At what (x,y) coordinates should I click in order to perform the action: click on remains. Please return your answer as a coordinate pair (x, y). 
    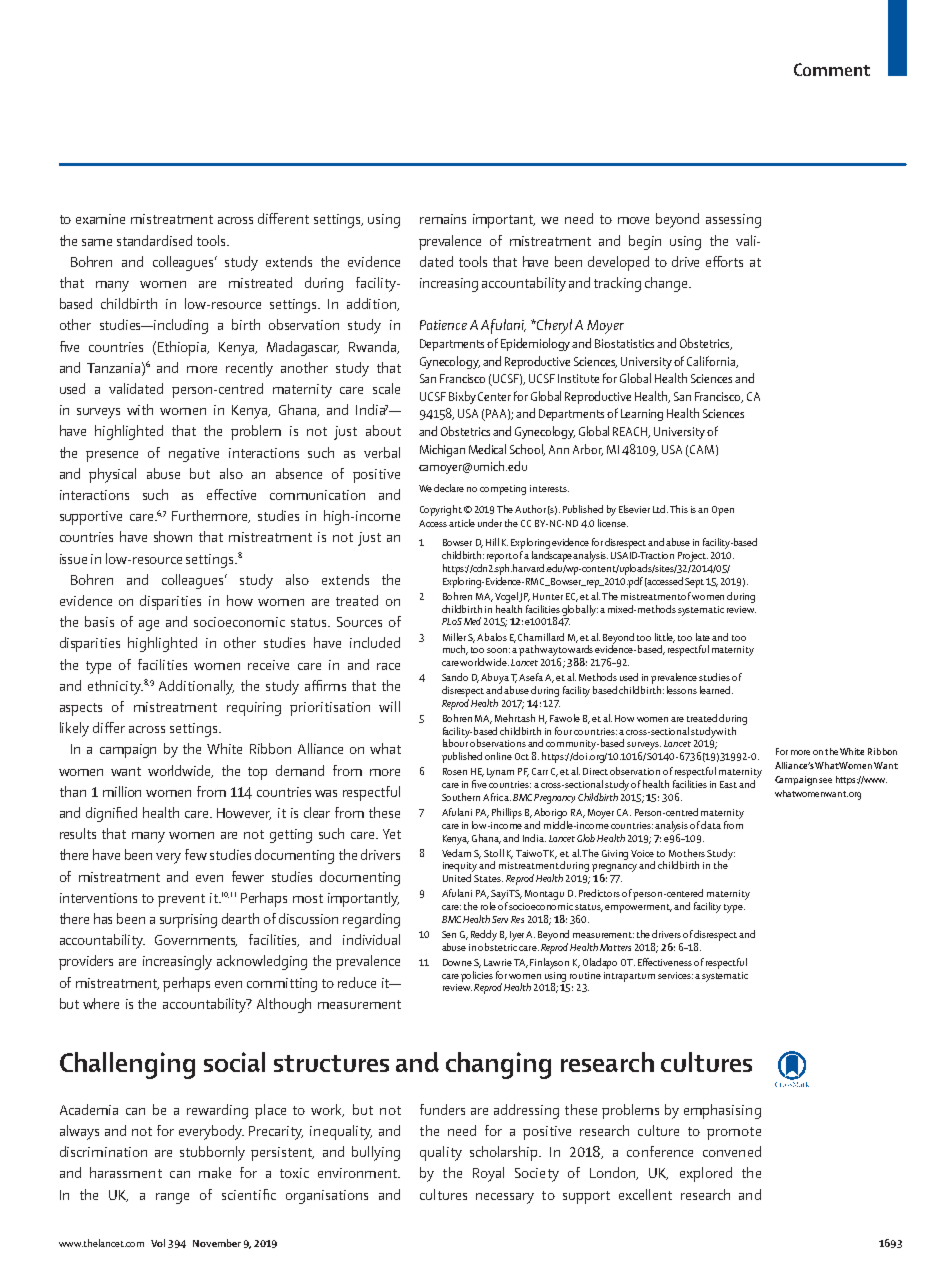
    Looking at the image, I should click on (443, 219).
